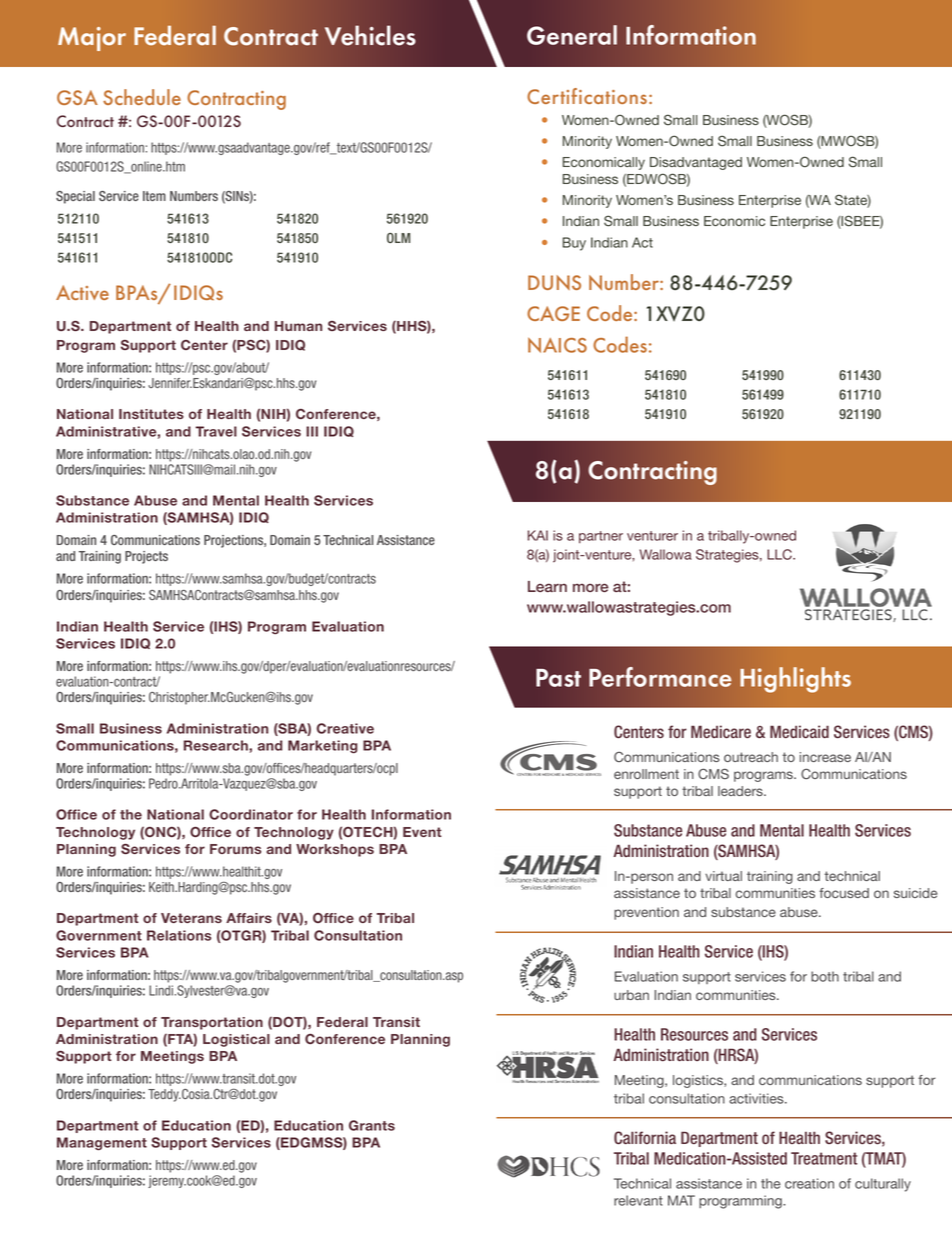 The height and width of the screenshot is (1233, 952). Describe the element at coordinates (696, 163) in the screenshot. I see `Disadvantaged` at that location.
